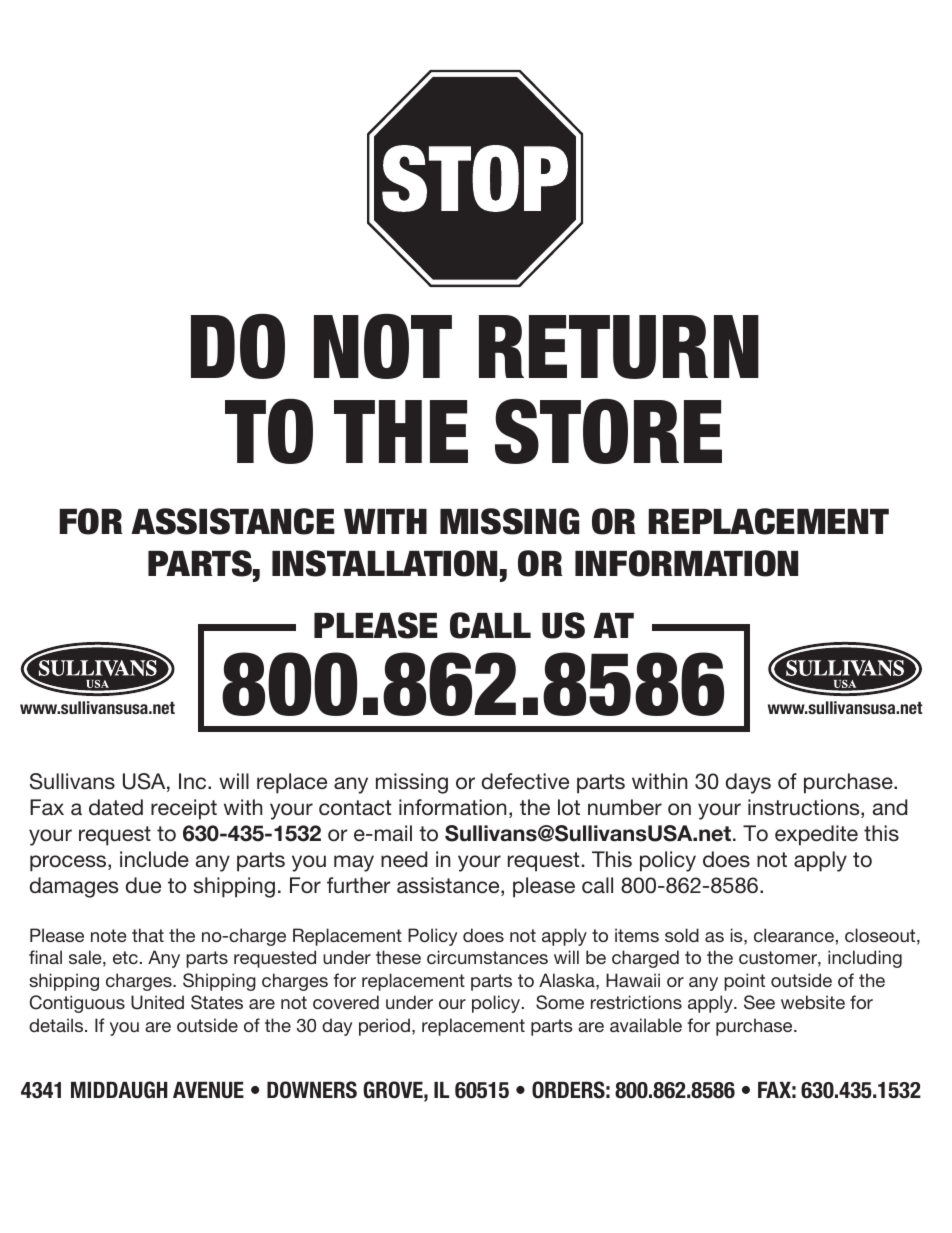 The height and width of the screenshot is (1233, 952). I want to click on RETURN, so click(619, 347).
